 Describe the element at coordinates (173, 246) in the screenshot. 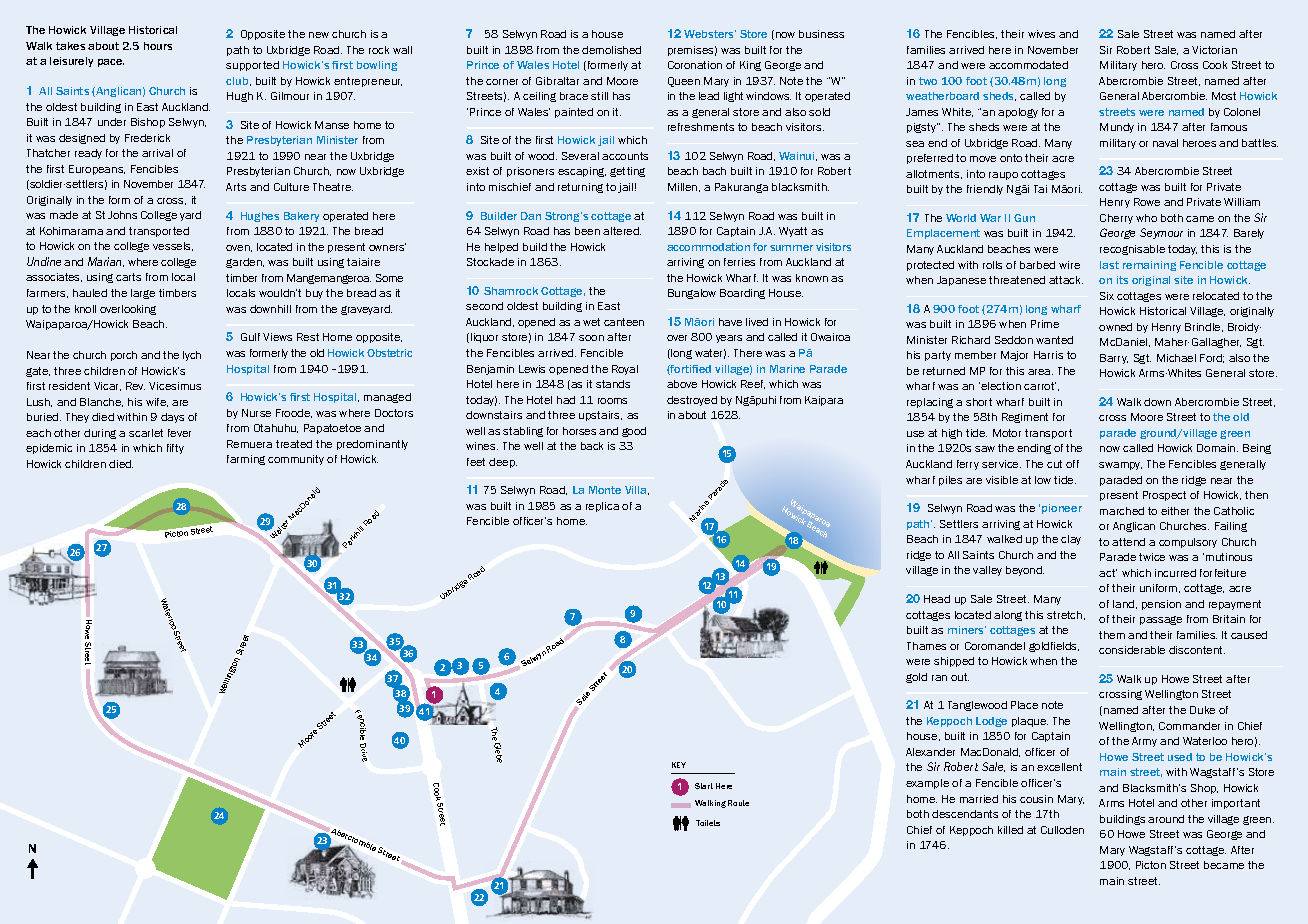

I see `vessels` at that location.
